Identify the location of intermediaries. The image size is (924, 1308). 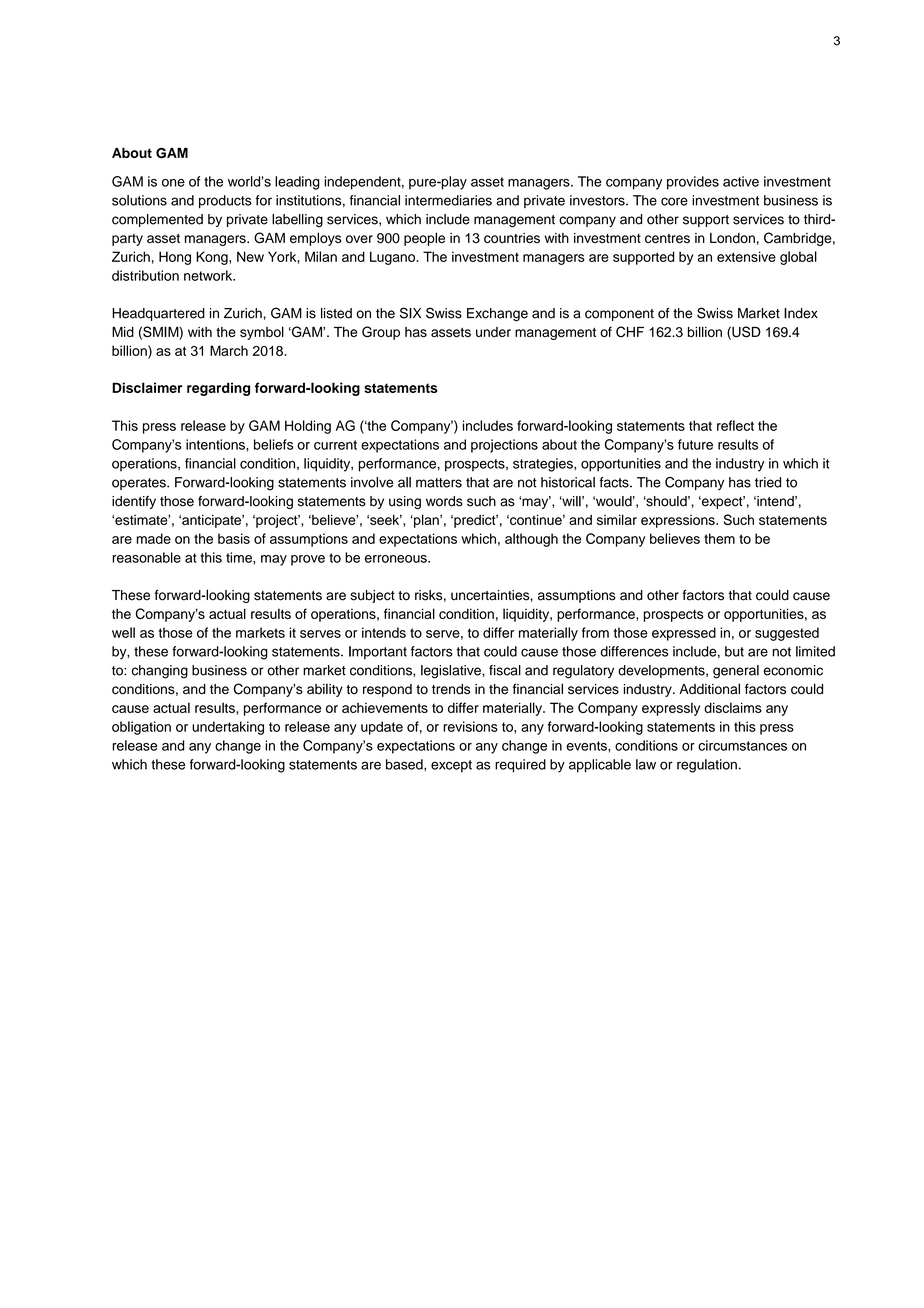
(448, 200).
